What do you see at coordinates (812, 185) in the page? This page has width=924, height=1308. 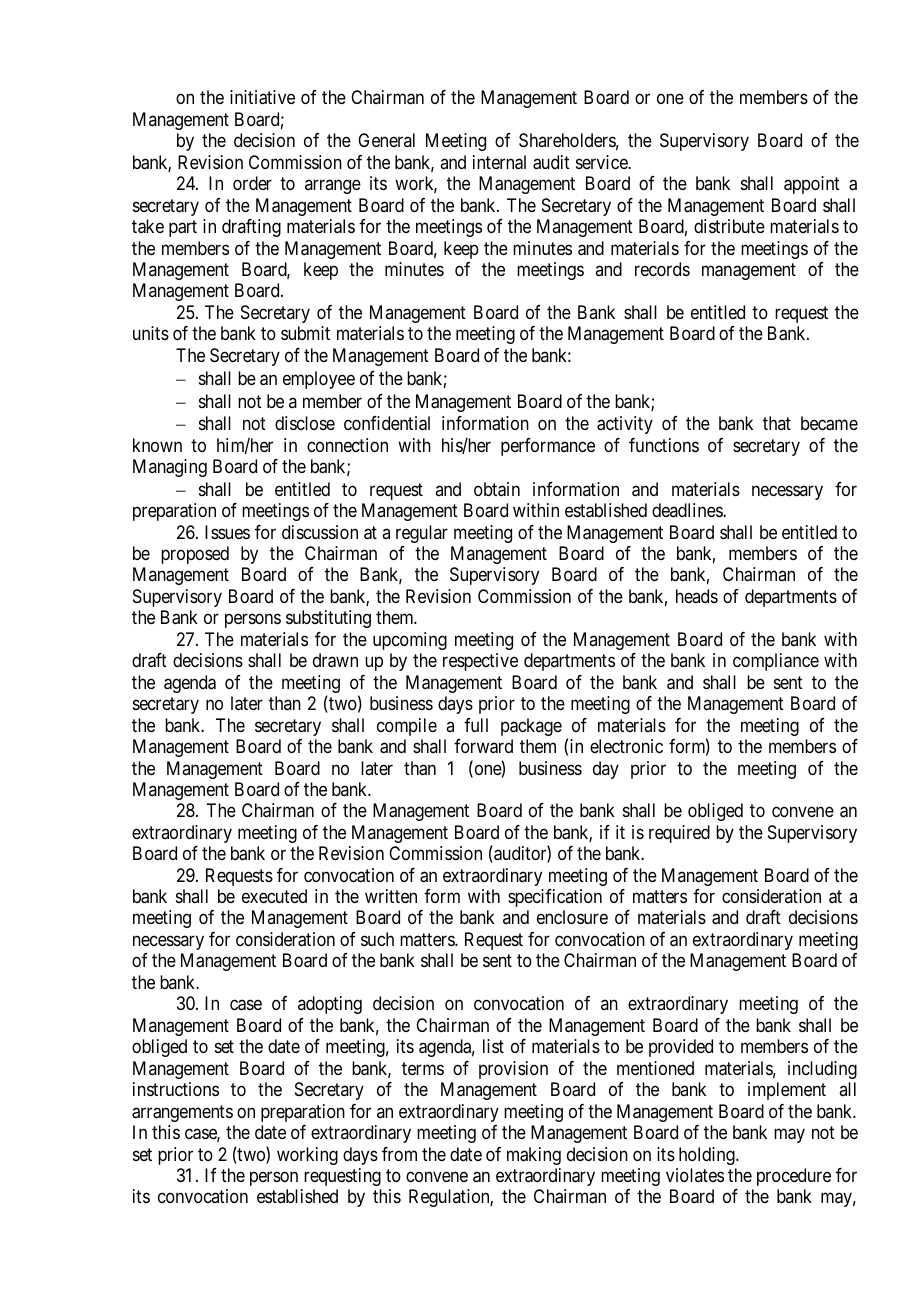 I see `appoint` at bounding box center [812, 185].
